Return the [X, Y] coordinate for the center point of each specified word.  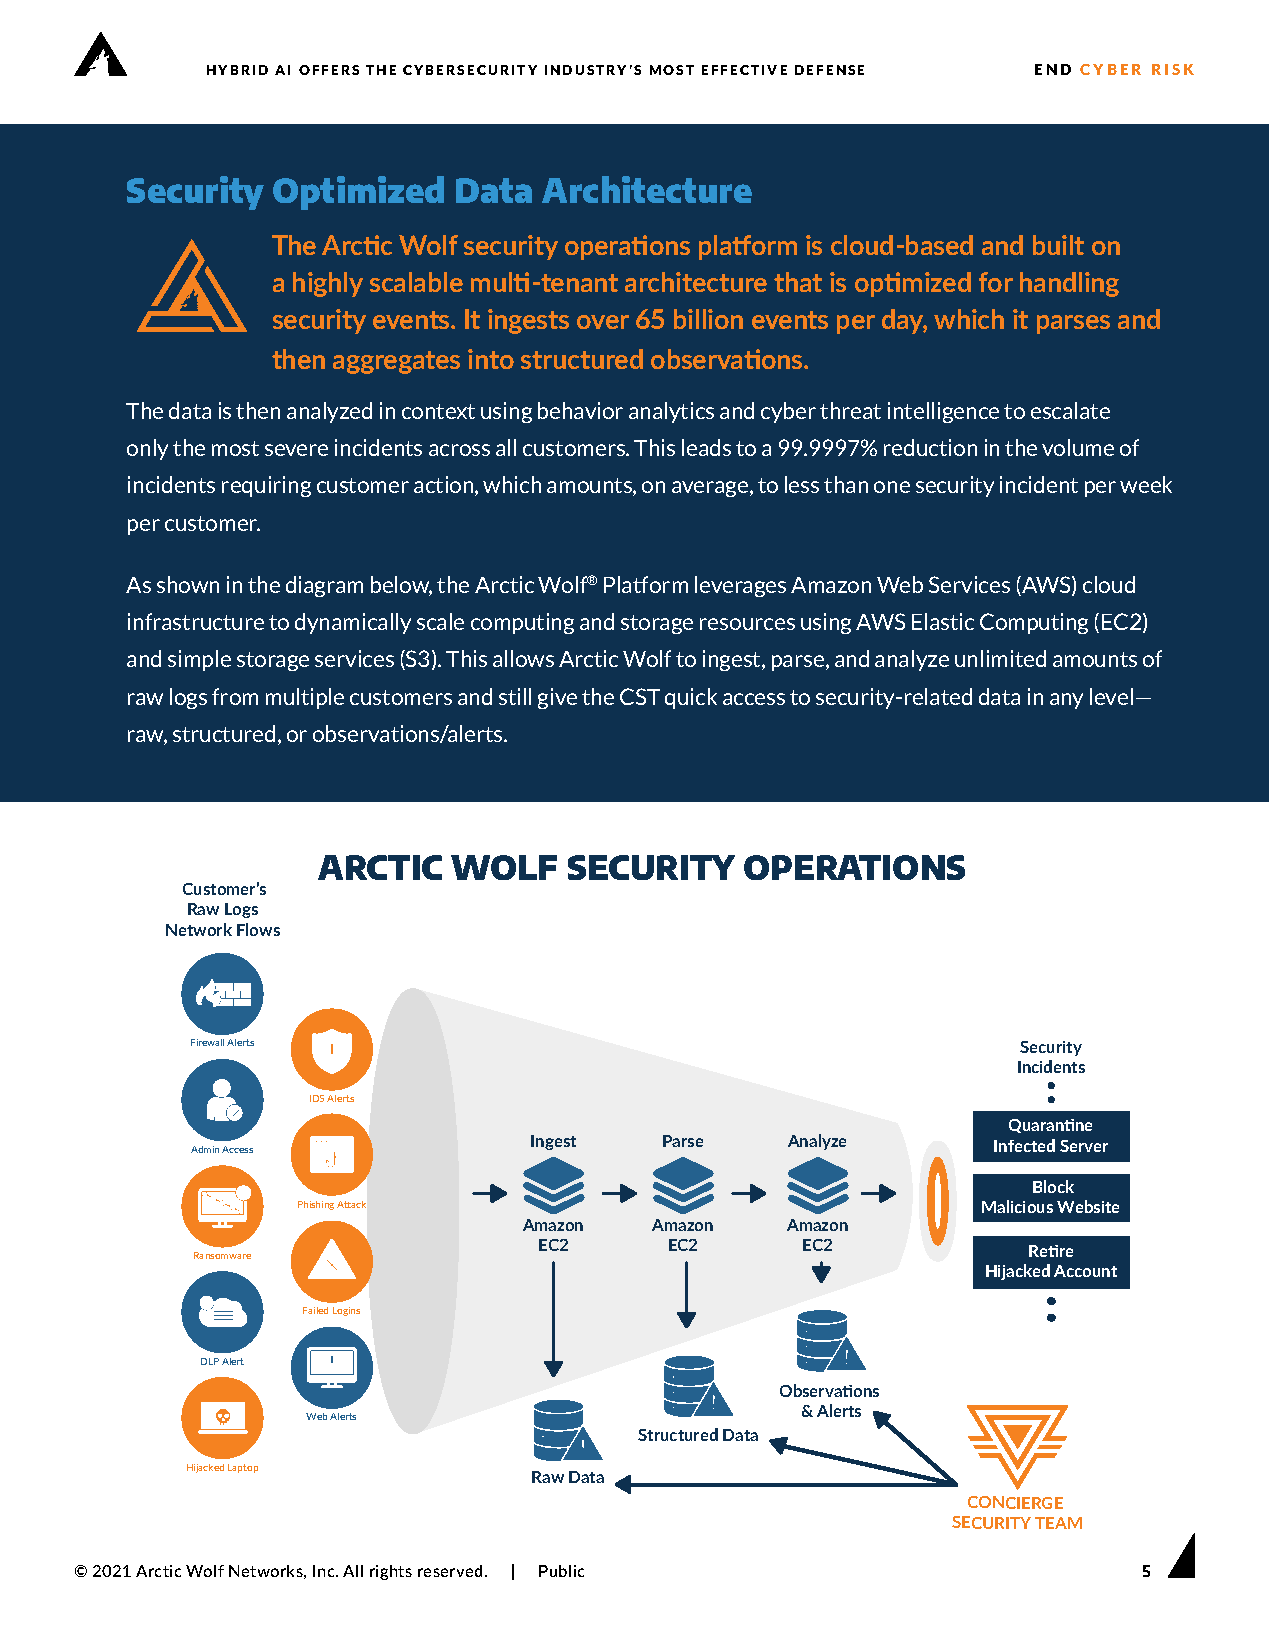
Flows [258, 929]
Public [561, 1571]
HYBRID [237, 70]
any [1066, 701]
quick [691, 698]
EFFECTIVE [744, 70]
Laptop [243, 1468]
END [1053, 69]
